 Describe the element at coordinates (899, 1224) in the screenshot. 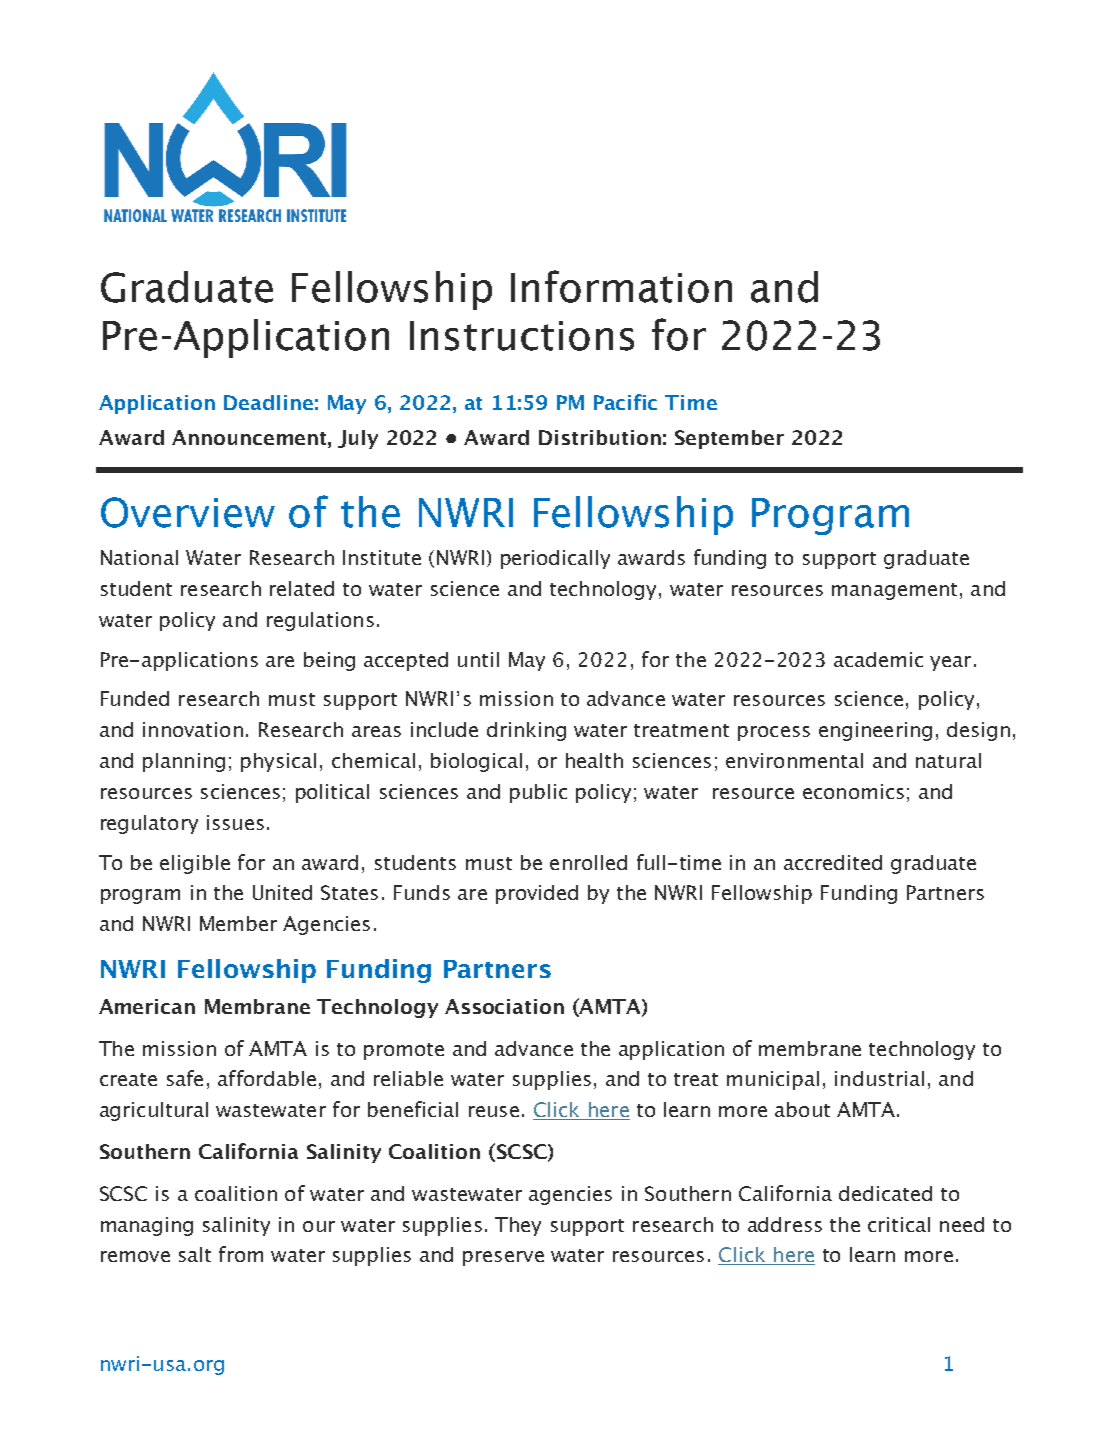

I see `critical` at that location.
